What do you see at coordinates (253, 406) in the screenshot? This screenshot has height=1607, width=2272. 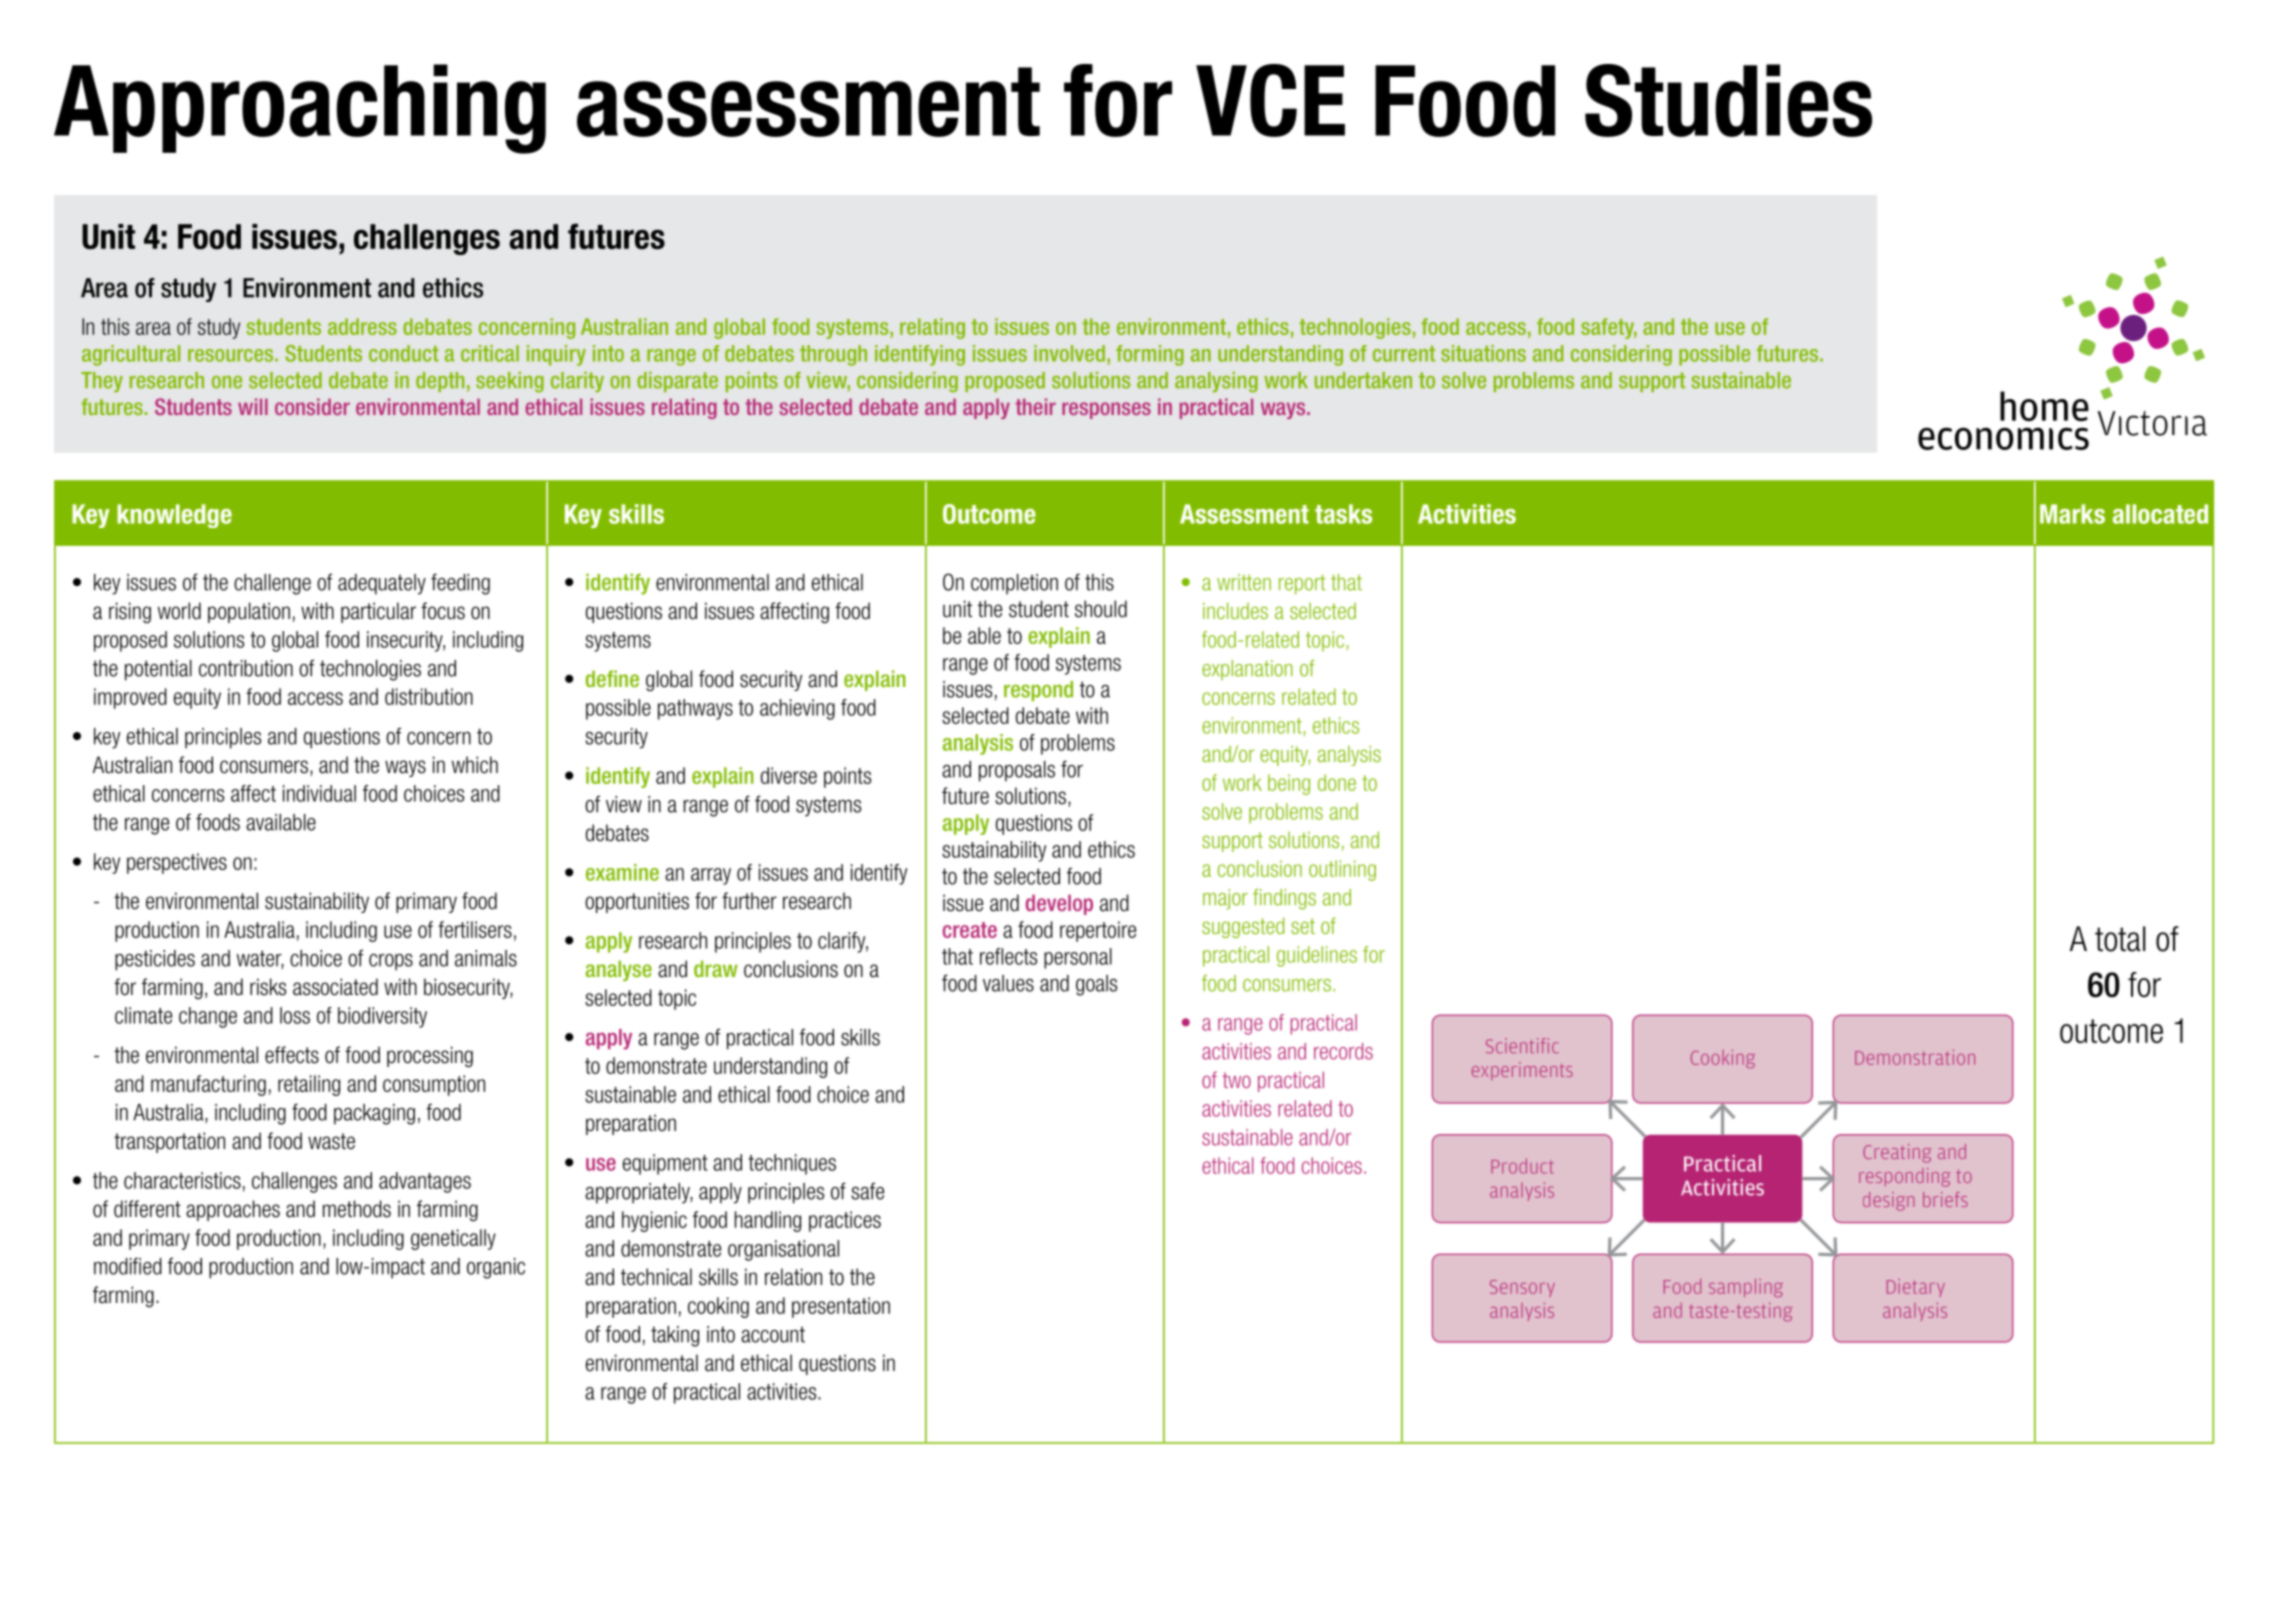 I see `will` at bounding box center [253, 406].
